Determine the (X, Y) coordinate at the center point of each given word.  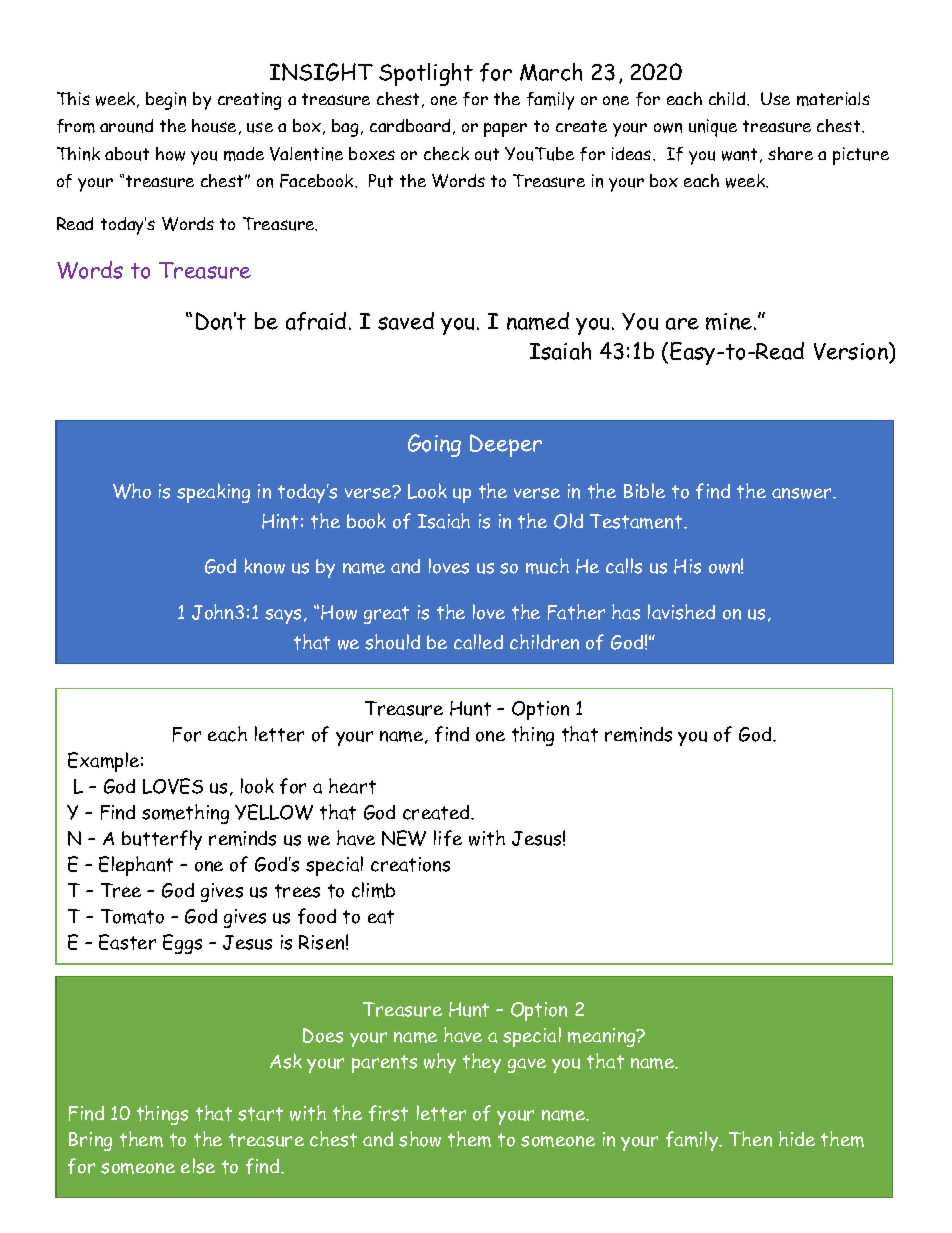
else (198, 1166)
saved (406, 321)
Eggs (182, 944)
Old (568, 521)
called (478, 642)
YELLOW (274, 812)
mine (729, 321)
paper (505, 130)
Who (132, 491)
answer (803, 493)
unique (713, 128)
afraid (316, 321)
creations (410, 864)
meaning (603, 1037)
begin (166, 101)
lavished (681, 612)
